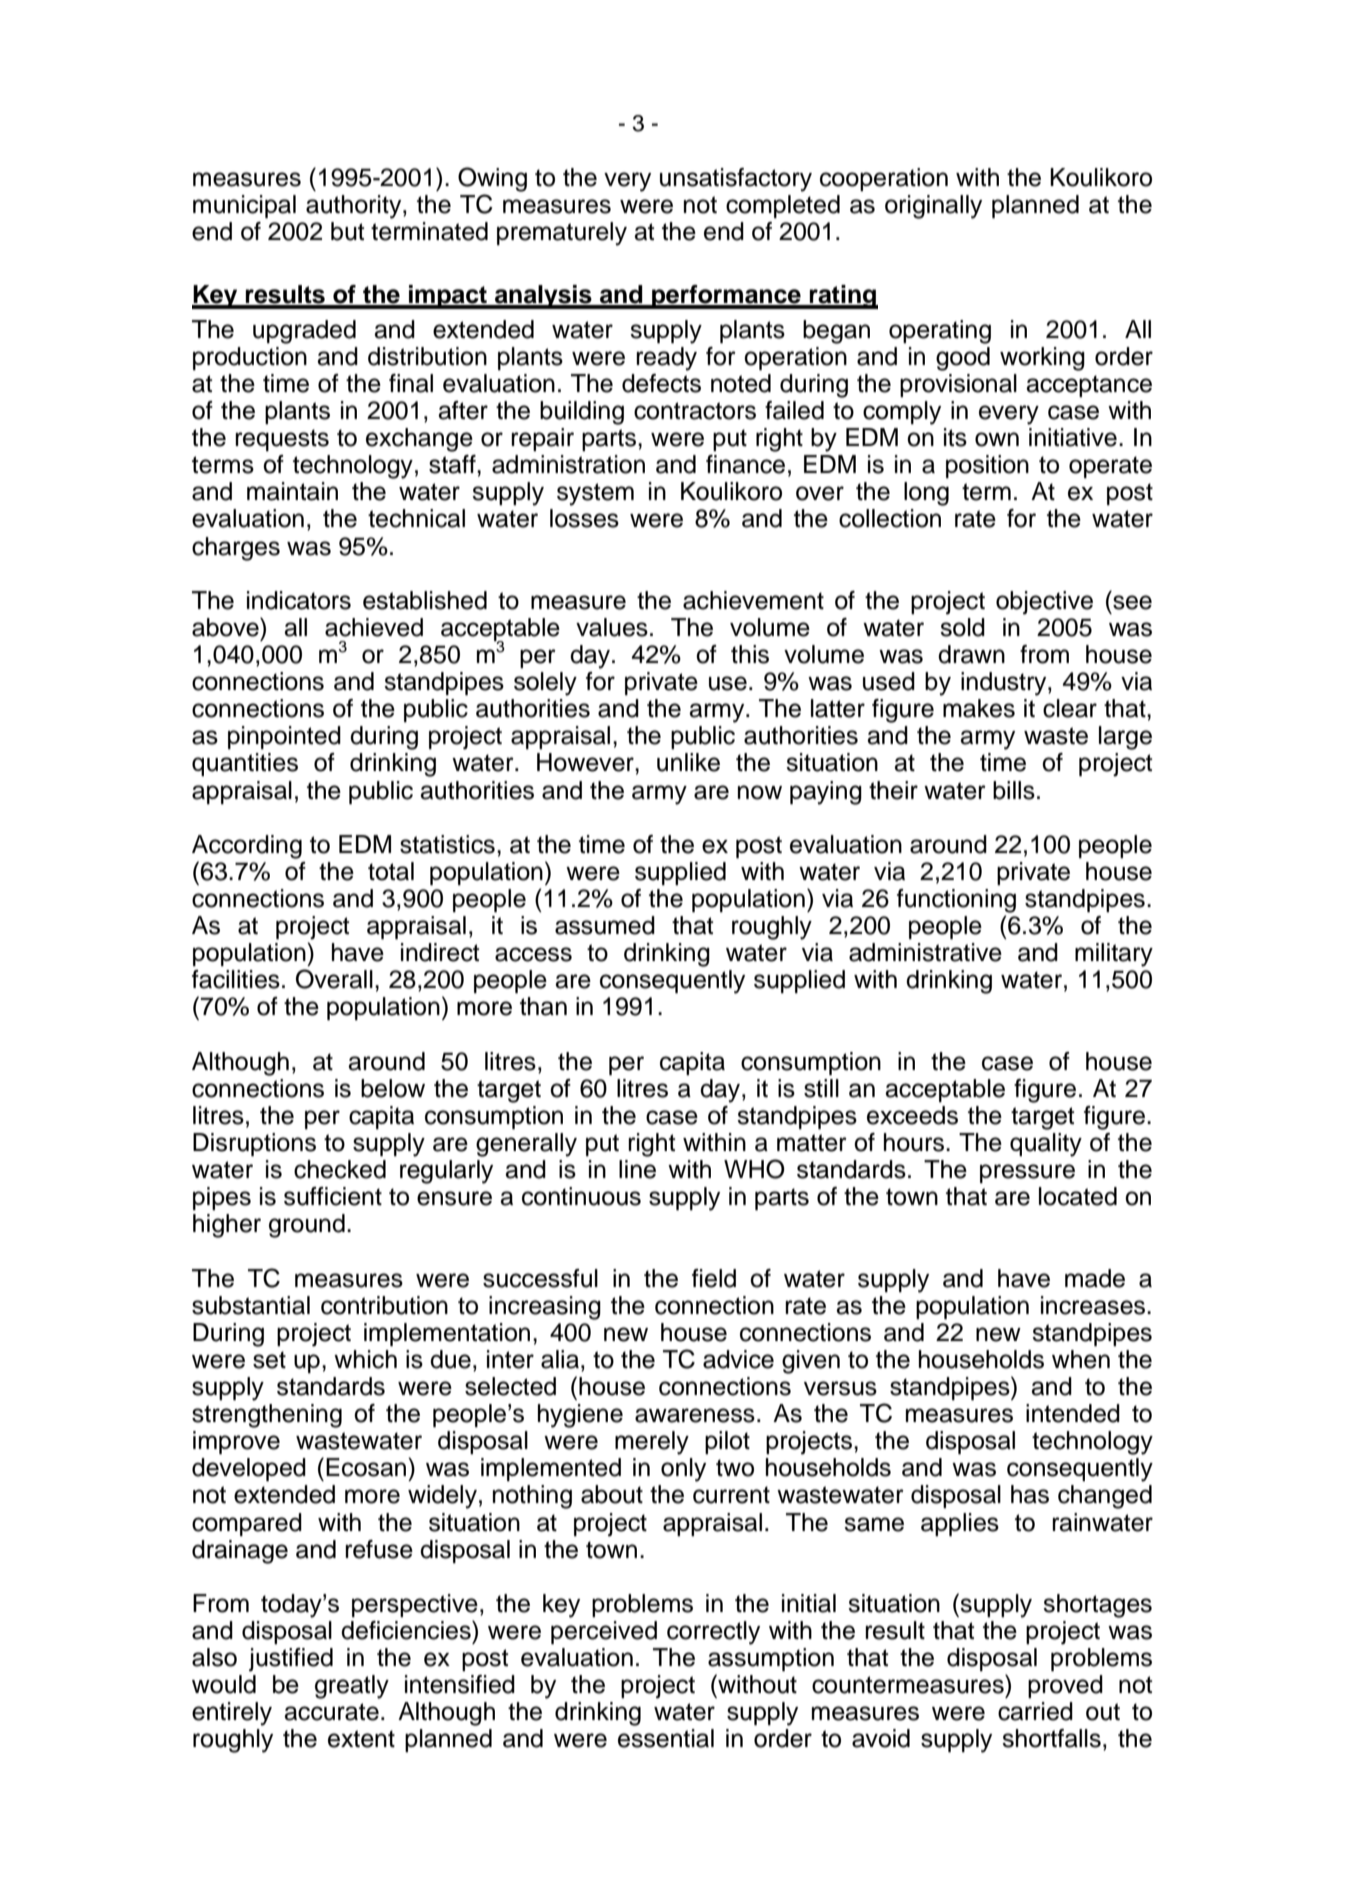 This screenshot has width=1345, height=1902. I want to click on originally, so click(933, 207).
